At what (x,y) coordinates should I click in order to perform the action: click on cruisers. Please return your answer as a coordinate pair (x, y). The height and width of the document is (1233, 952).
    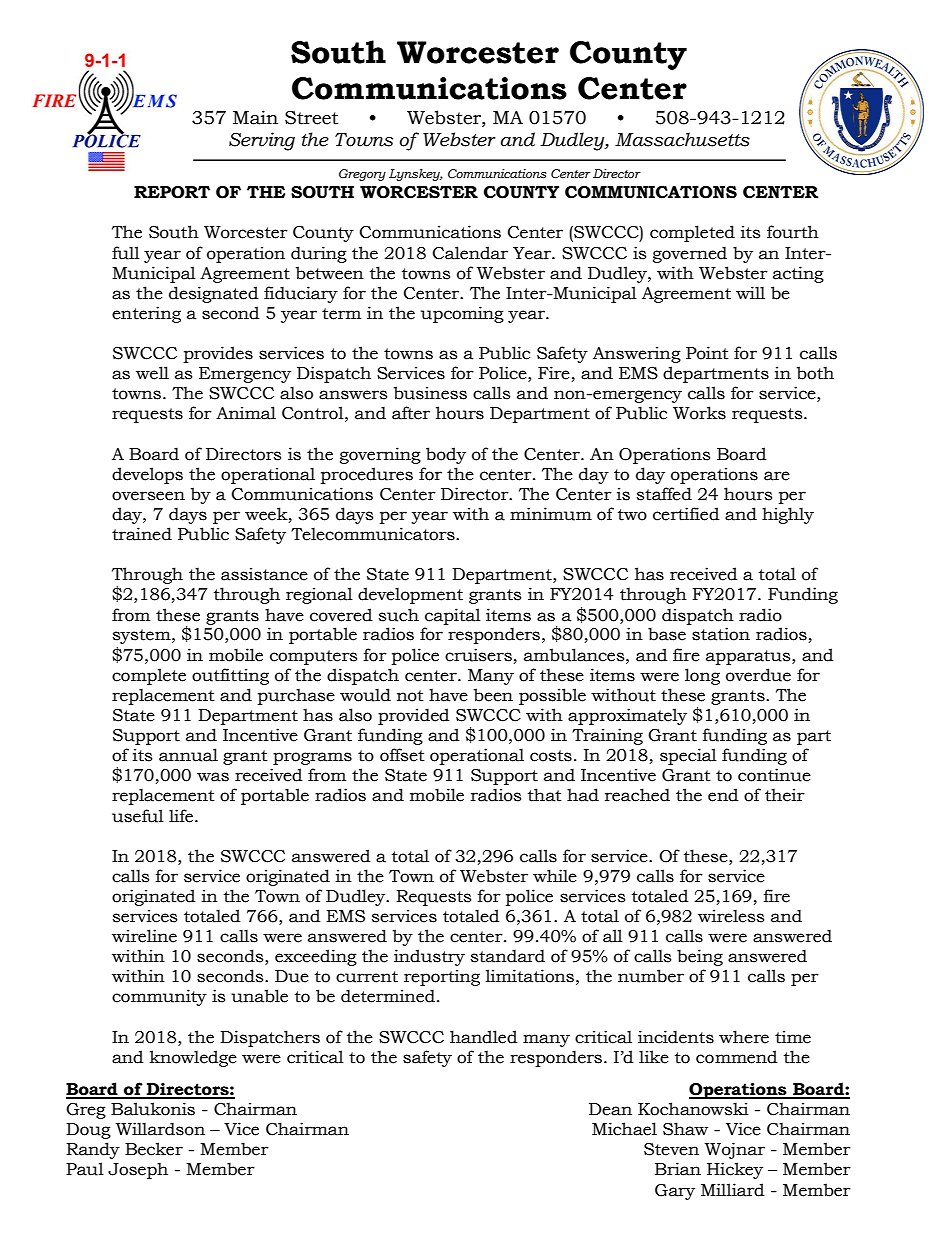
    Looking at the image, I should click on (478, 655).
